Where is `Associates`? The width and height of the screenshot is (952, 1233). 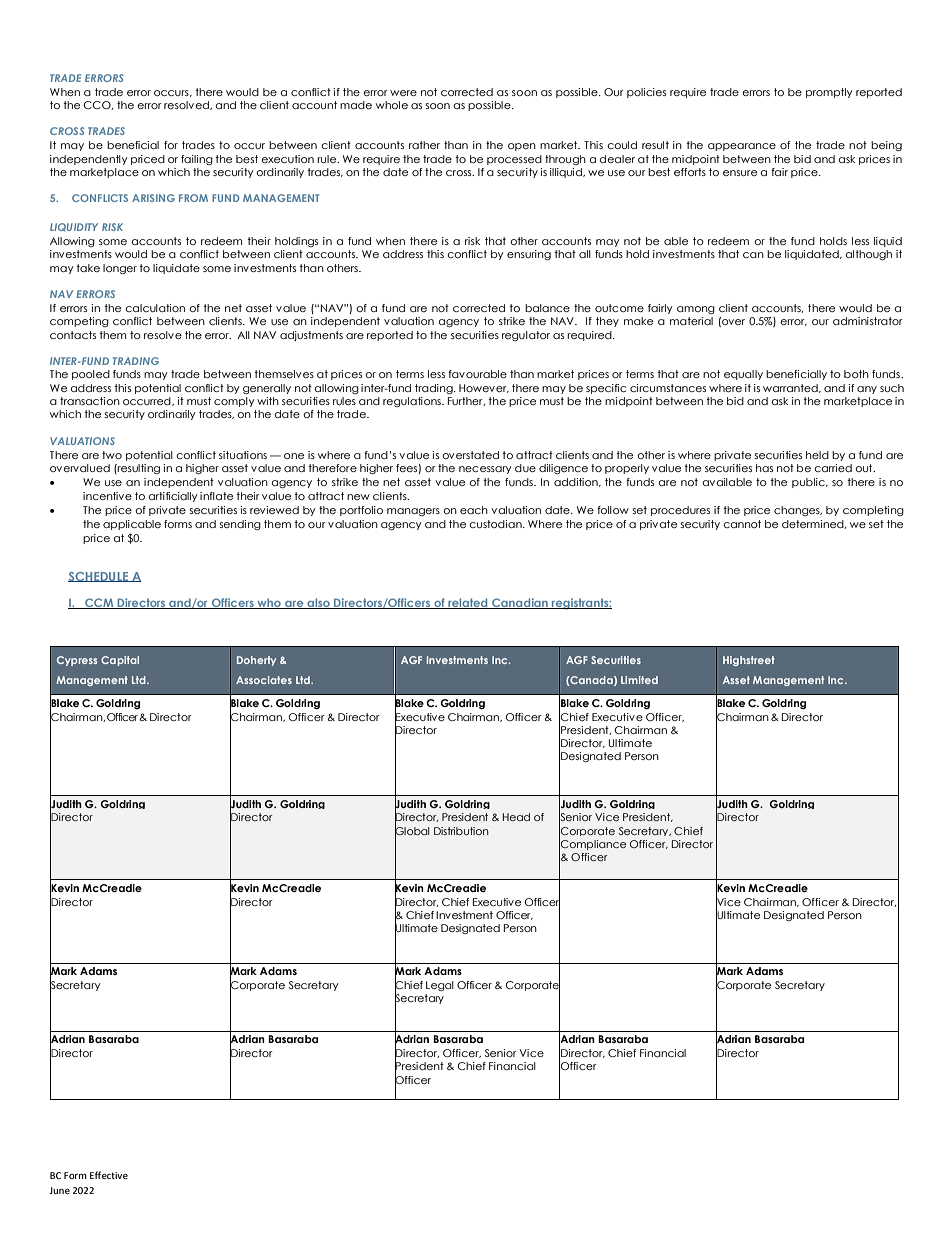 Associates is located at coordinates (264, 680).
